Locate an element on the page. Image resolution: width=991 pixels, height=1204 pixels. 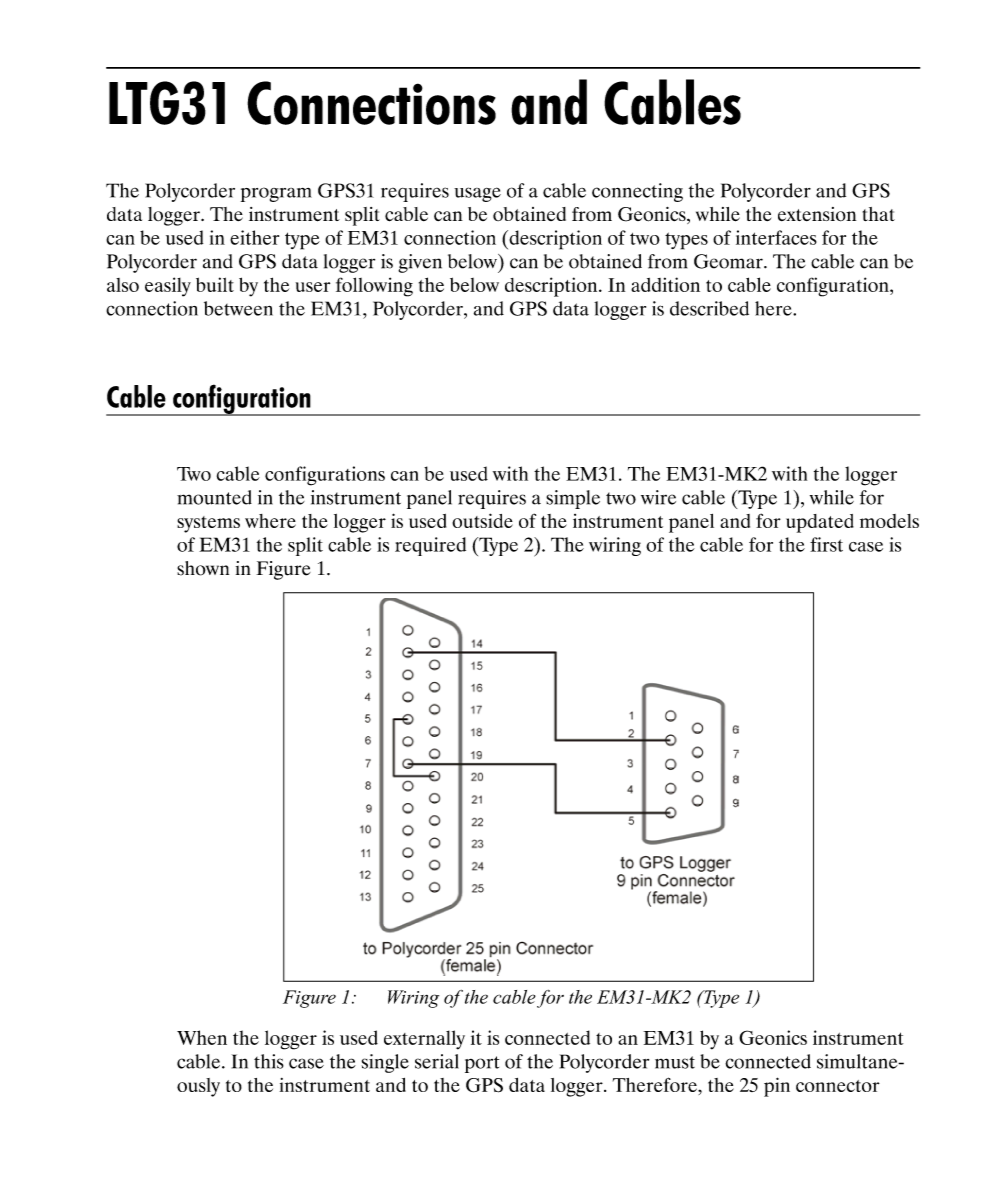
either is located at coordinates (254, 237).
